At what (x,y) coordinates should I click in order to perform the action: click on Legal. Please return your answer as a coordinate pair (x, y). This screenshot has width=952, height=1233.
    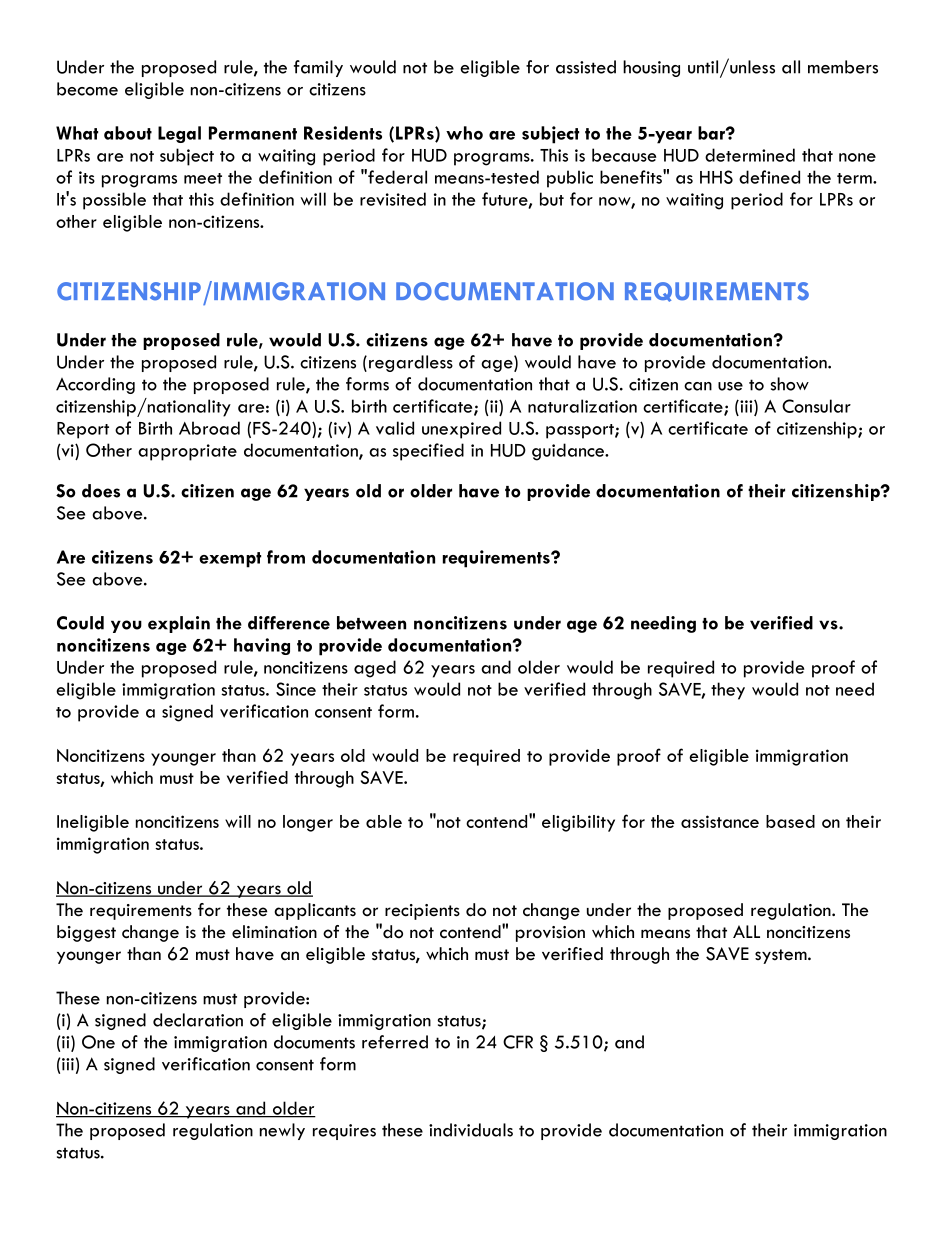
    Looking at the image, I should click on (179, 134).
